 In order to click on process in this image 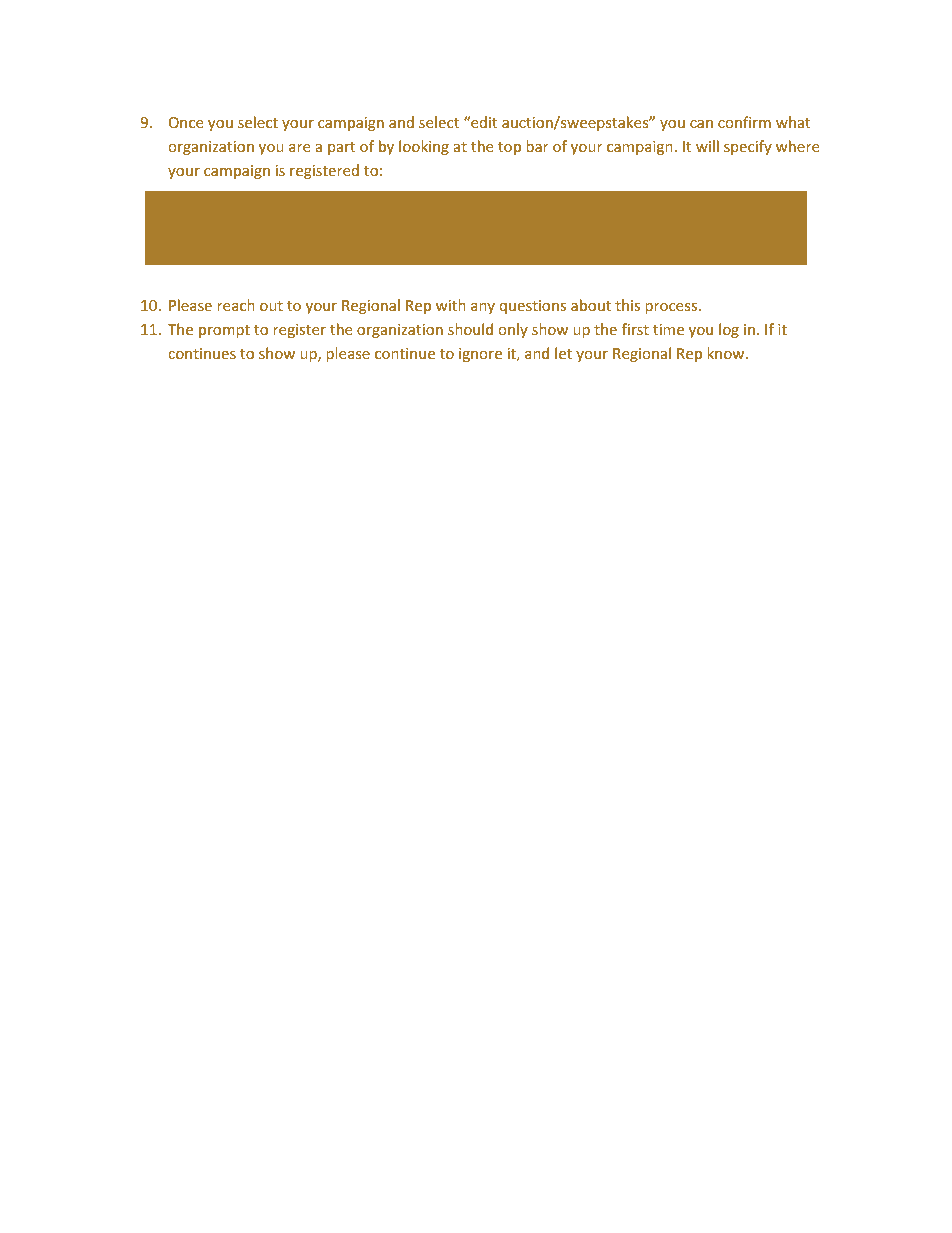, I will do `click(672, 308)`.
